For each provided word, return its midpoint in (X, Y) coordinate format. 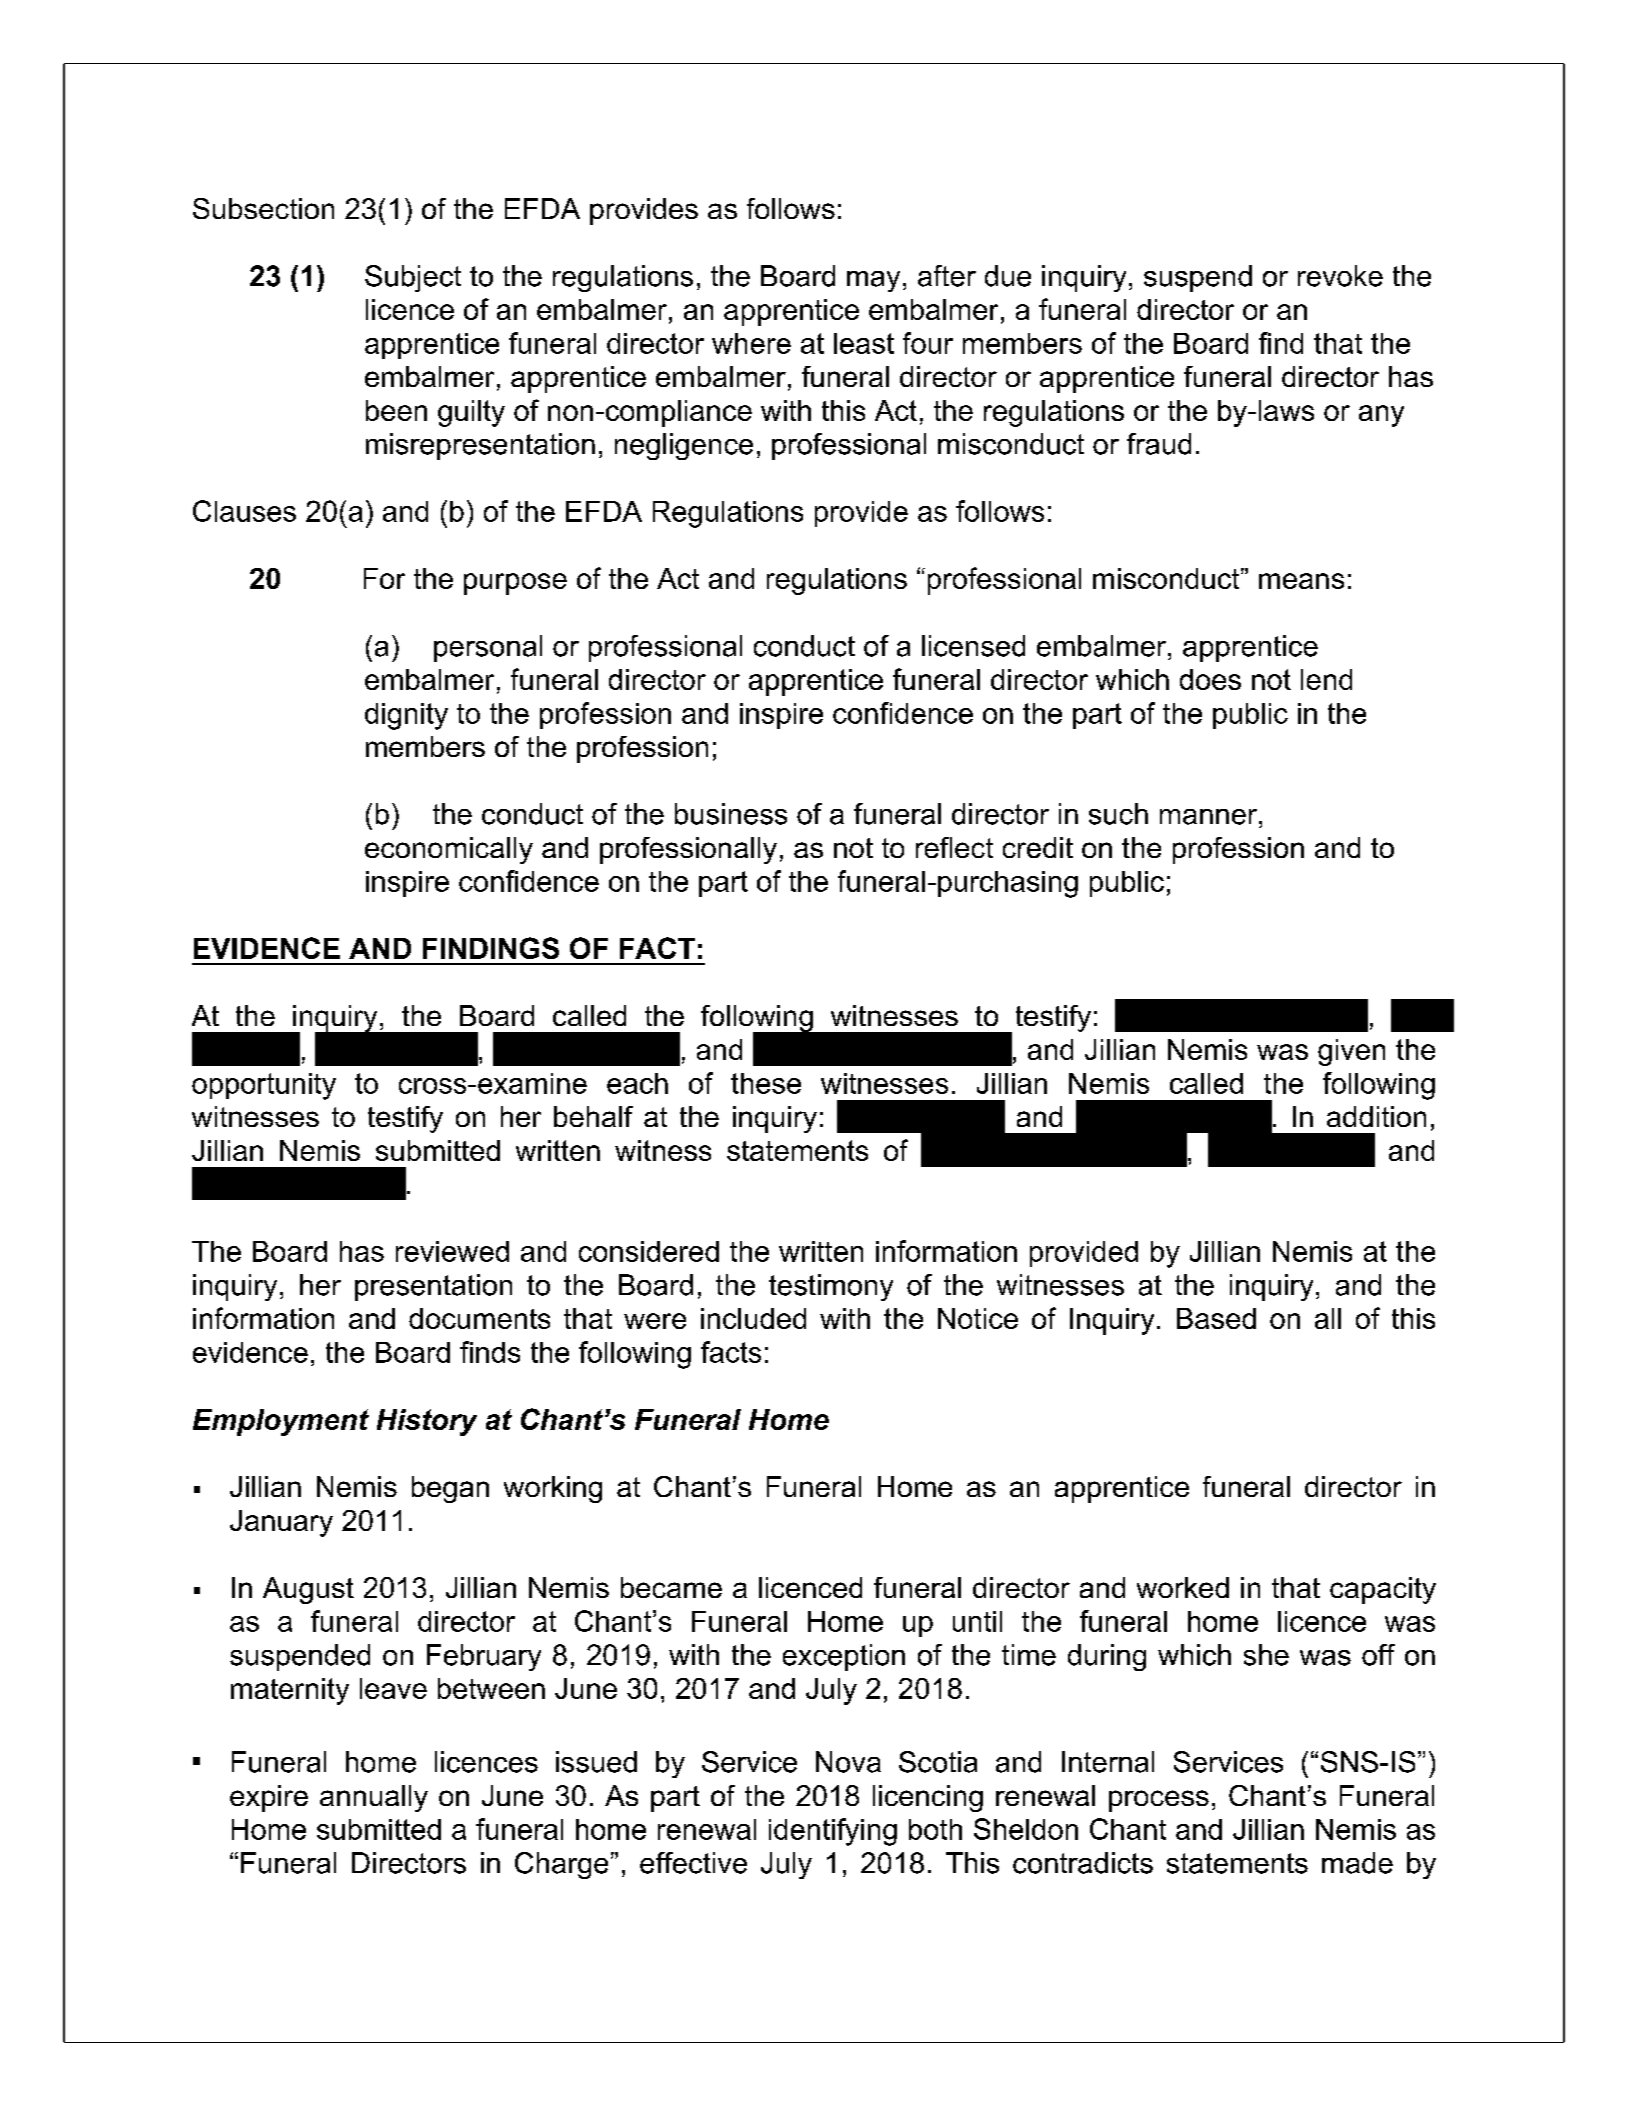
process (1159, 1801)
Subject (413, 278)
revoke (1340, 276)
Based (1216, 1318)
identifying (833, 1832)
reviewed (452, 1251)
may (873, 281)
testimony (831, 1287)
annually (374, 1798)
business (731, 814)
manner (1208, 817)
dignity (406, 716)
